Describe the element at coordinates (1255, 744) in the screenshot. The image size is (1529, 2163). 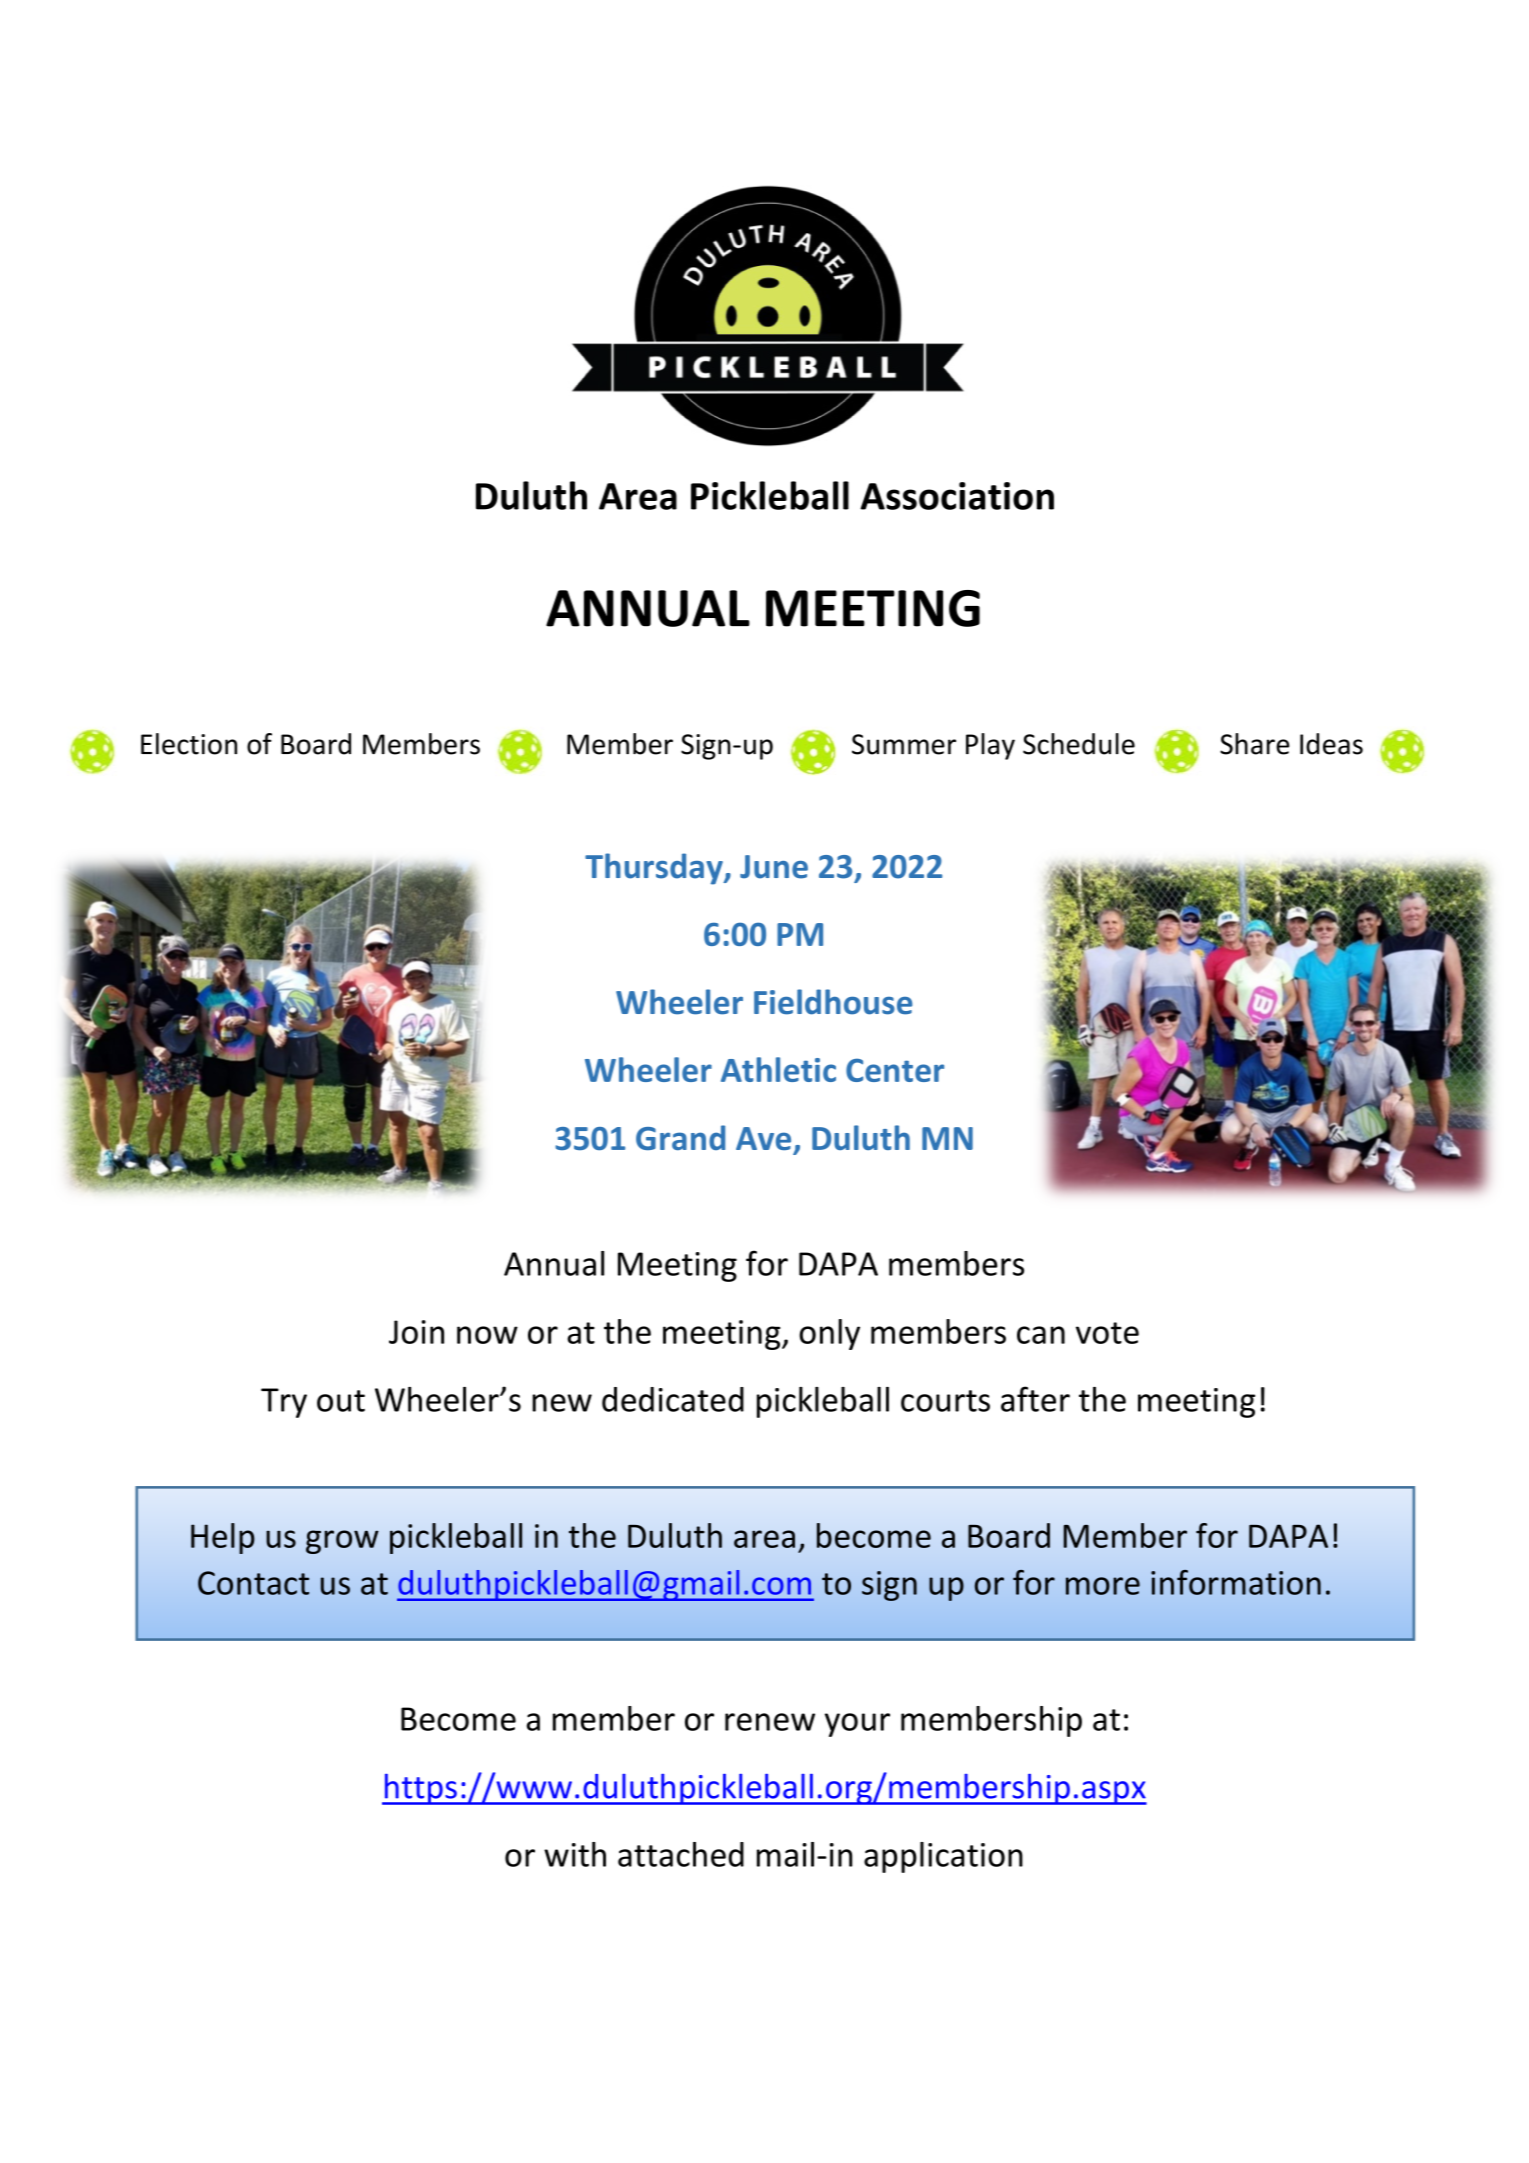
I see `Share` at that location.
